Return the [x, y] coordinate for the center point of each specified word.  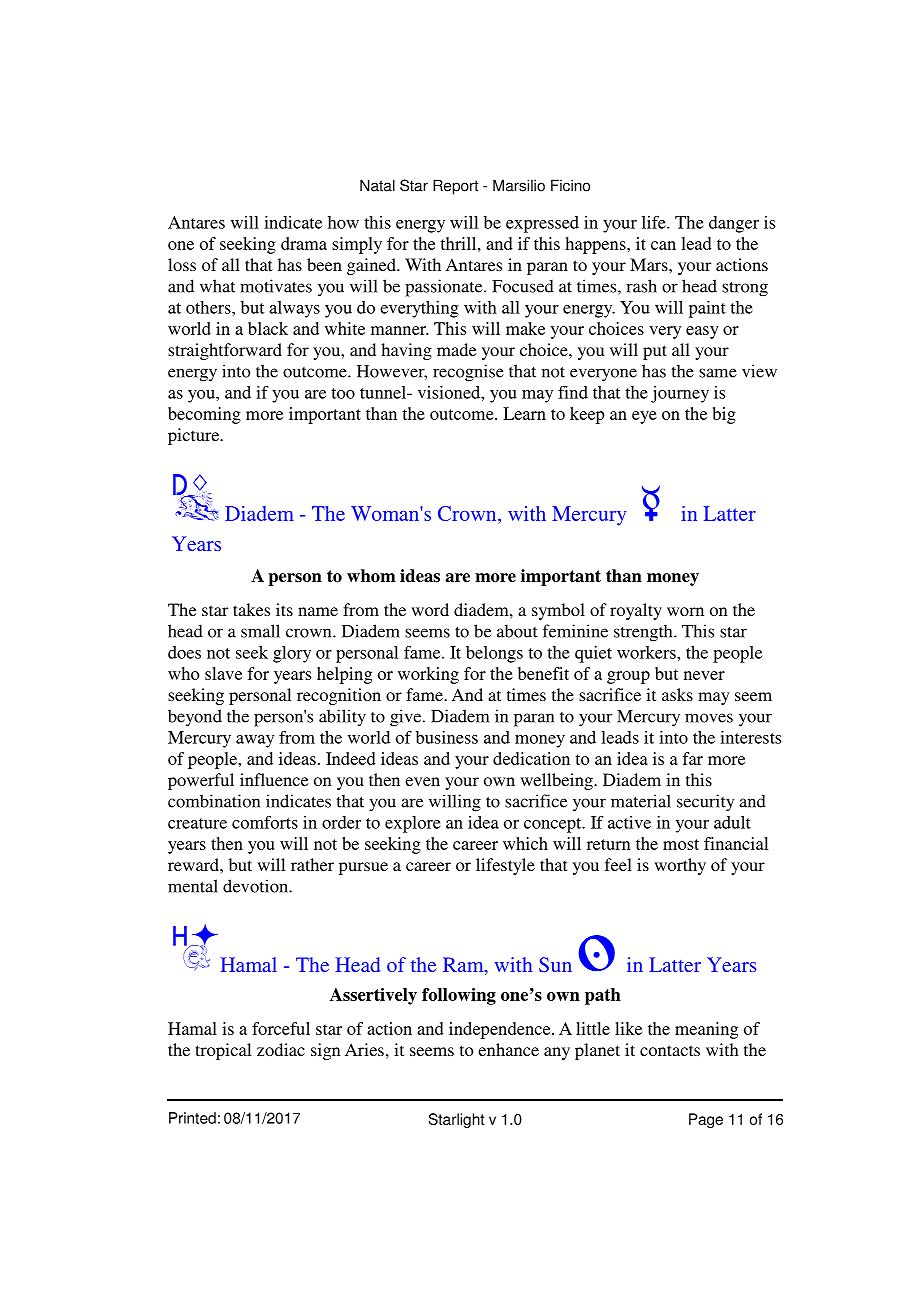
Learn [524, 413]
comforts [265, 822]
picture [195, 436]
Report [455, 187]
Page [706, 1120]
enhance [508, 1049]
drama [304, 243]
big [724, 415]
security [705, 803]
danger [734, 224]
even [422, 781]
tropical [223, 1051]
